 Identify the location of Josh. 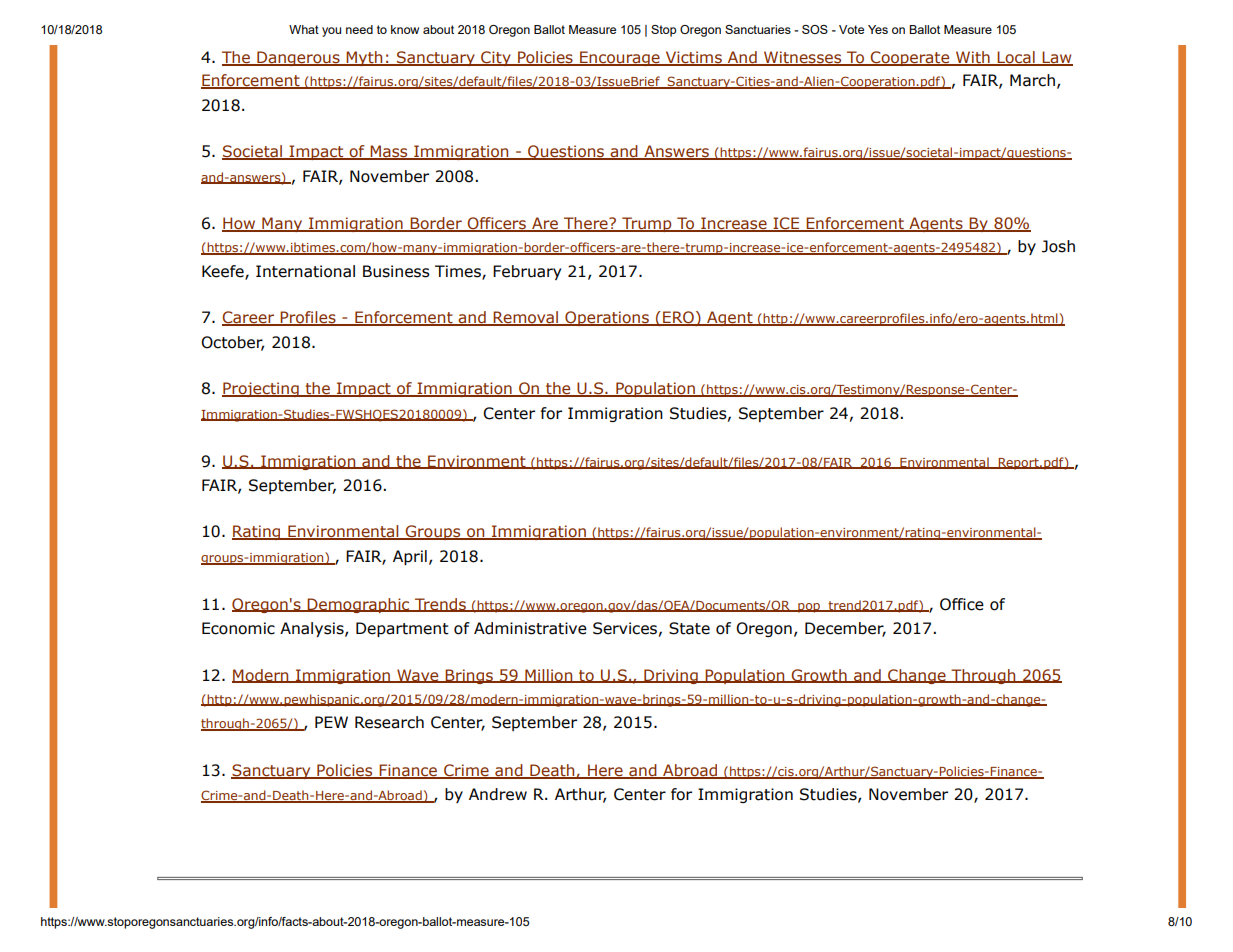
(1058, 246).
